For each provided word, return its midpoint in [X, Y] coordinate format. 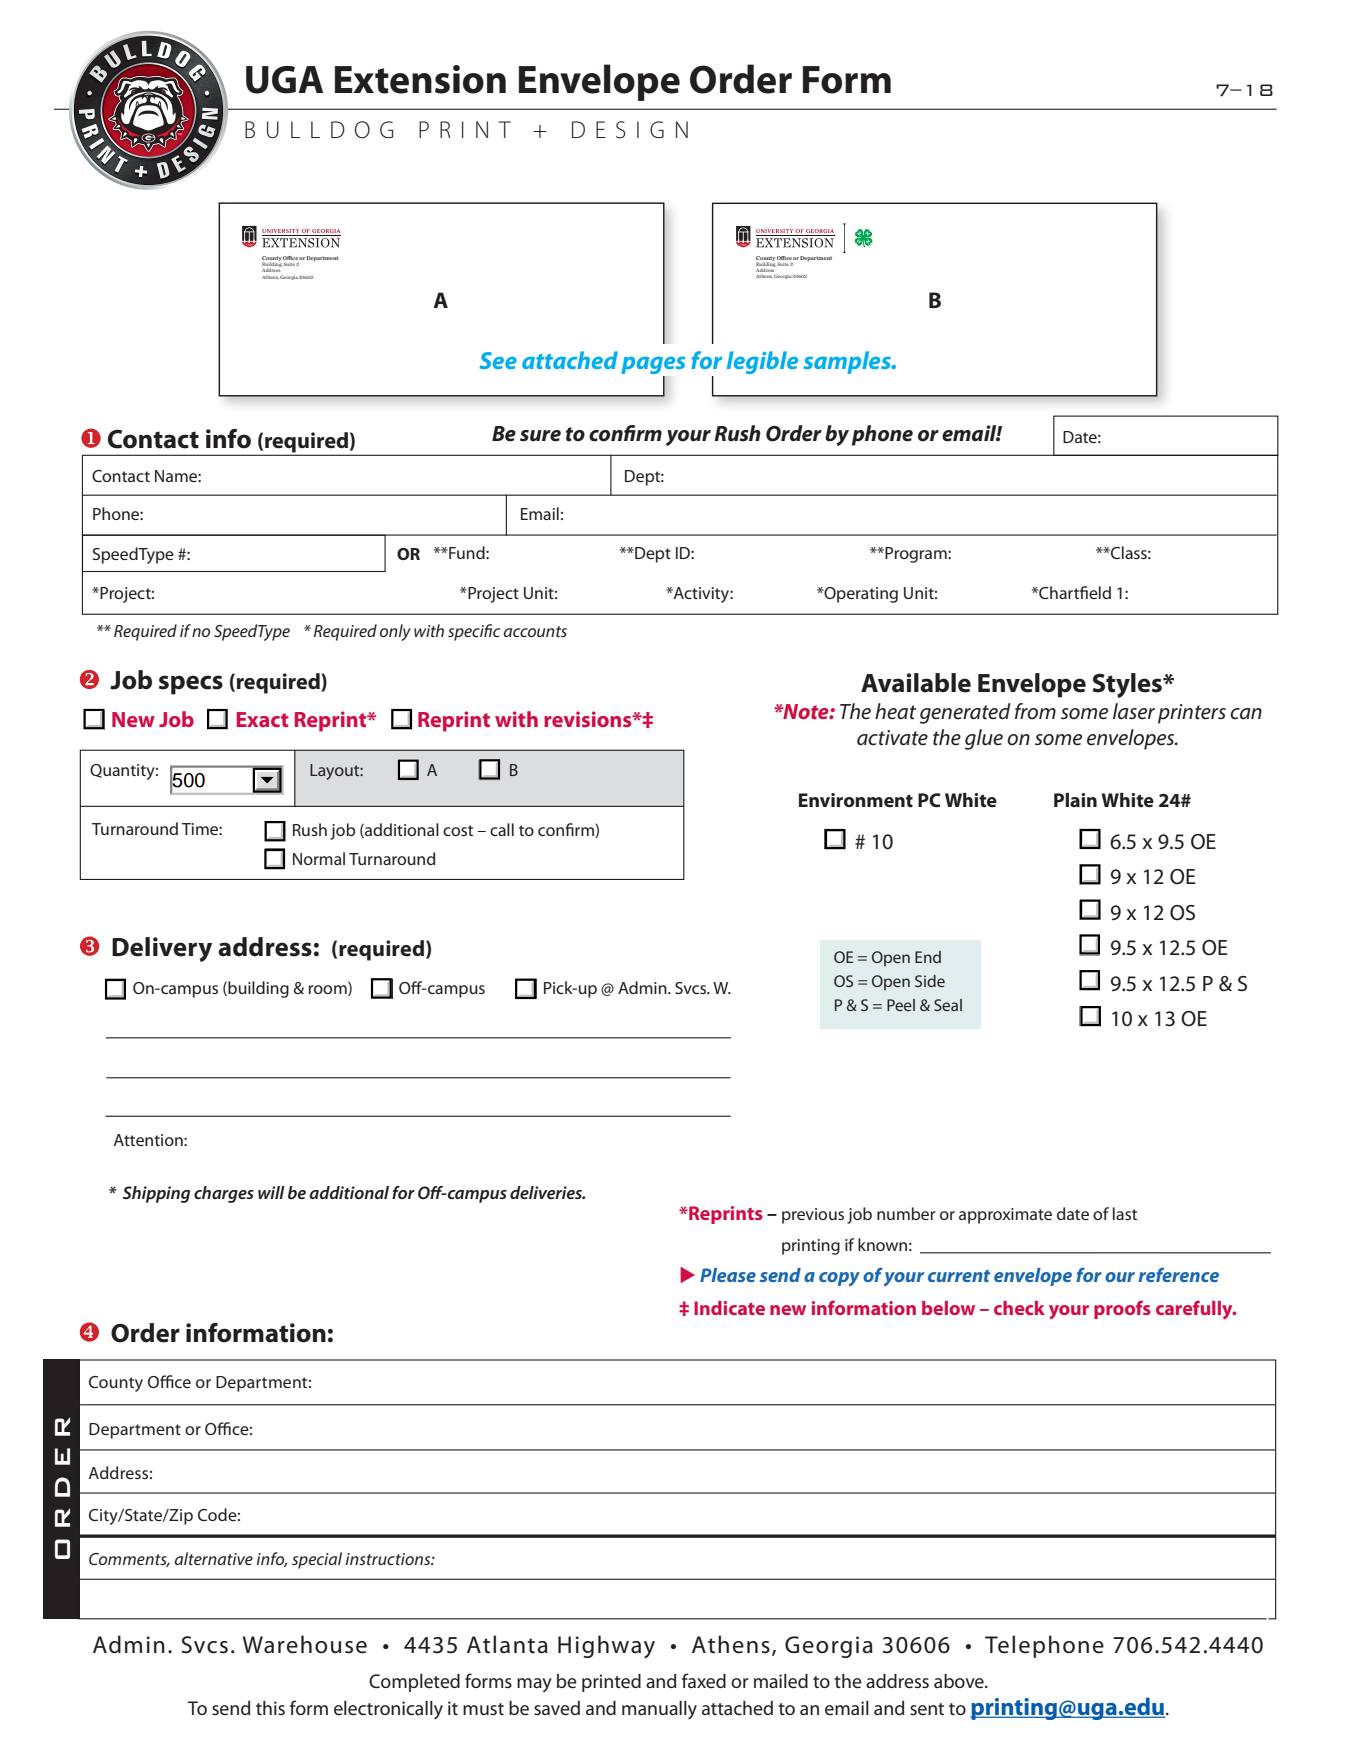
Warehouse [305, 1644]
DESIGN [630, 130]
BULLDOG [319, 130]
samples [848, 362]
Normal [319, 858]
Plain [1075, 800]
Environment [856, 800]
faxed [704, 1681]
